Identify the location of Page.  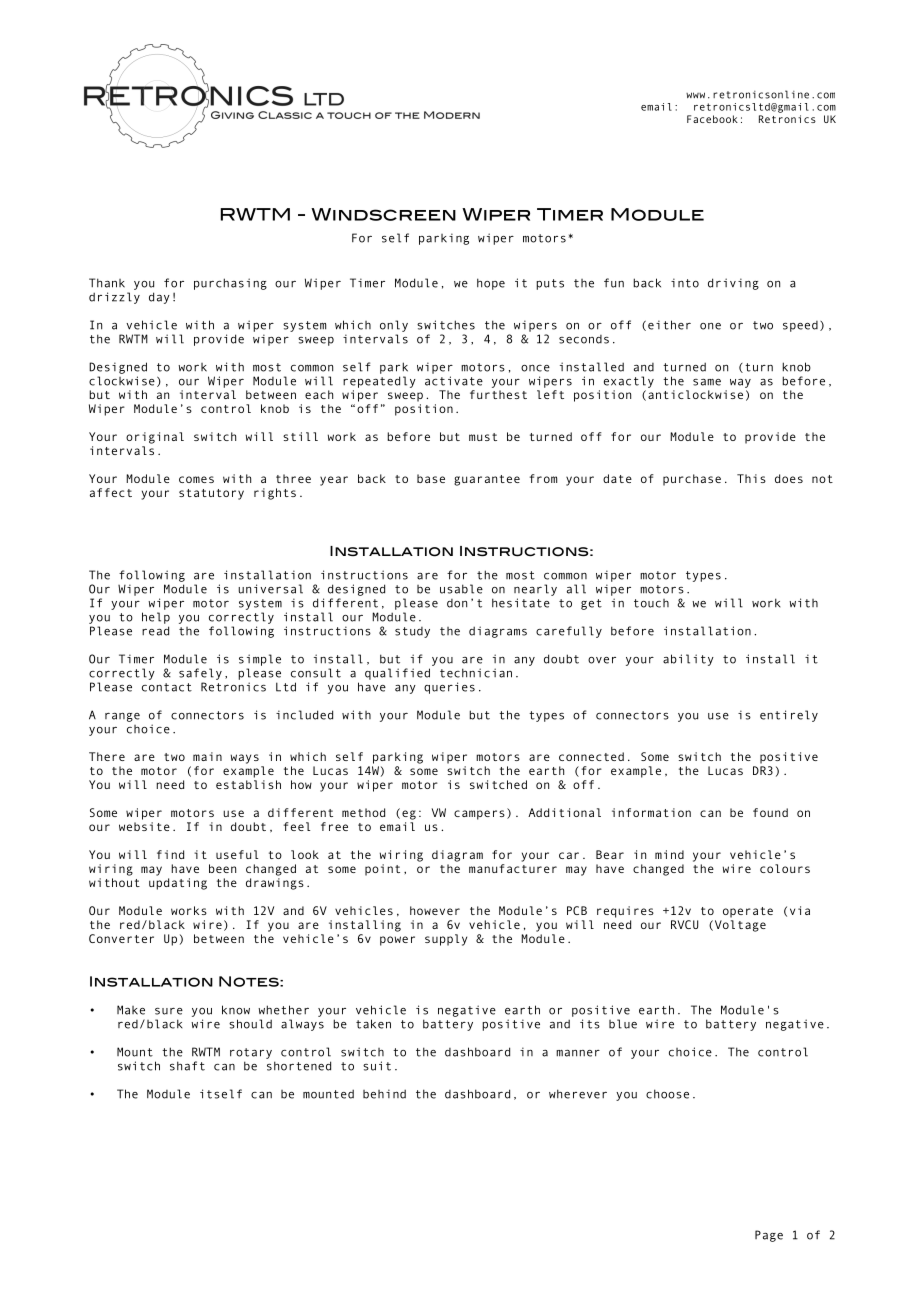
(769, 1236).
